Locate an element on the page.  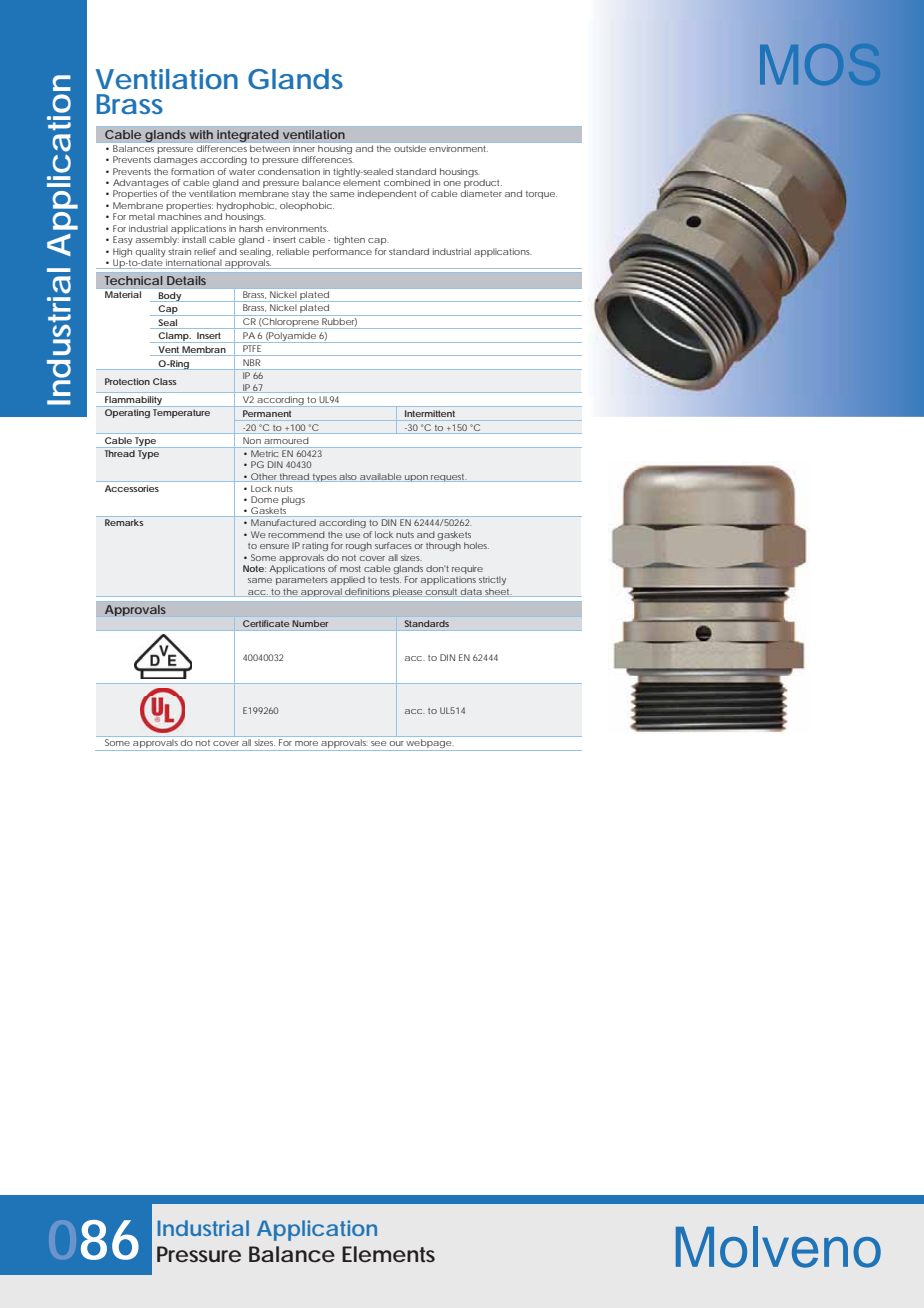
request is located at coordinates (449, 478).
